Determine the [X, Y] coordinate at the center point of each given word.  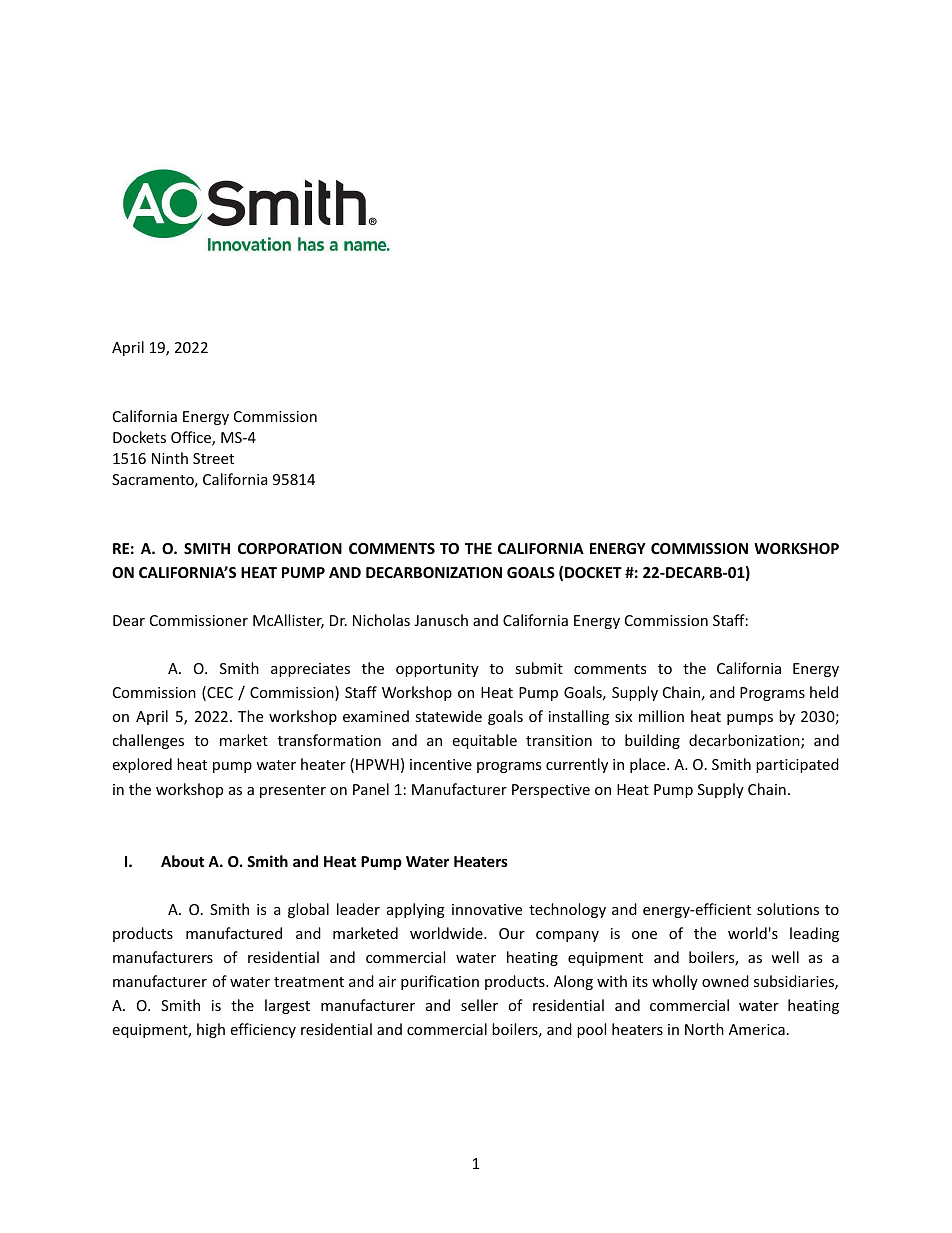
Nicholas [381, 620]
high [211, 1030]
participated [797, 765]
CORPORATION [290, 548]
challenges [148, 741]
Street [213, 458]
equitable [484, 741]
